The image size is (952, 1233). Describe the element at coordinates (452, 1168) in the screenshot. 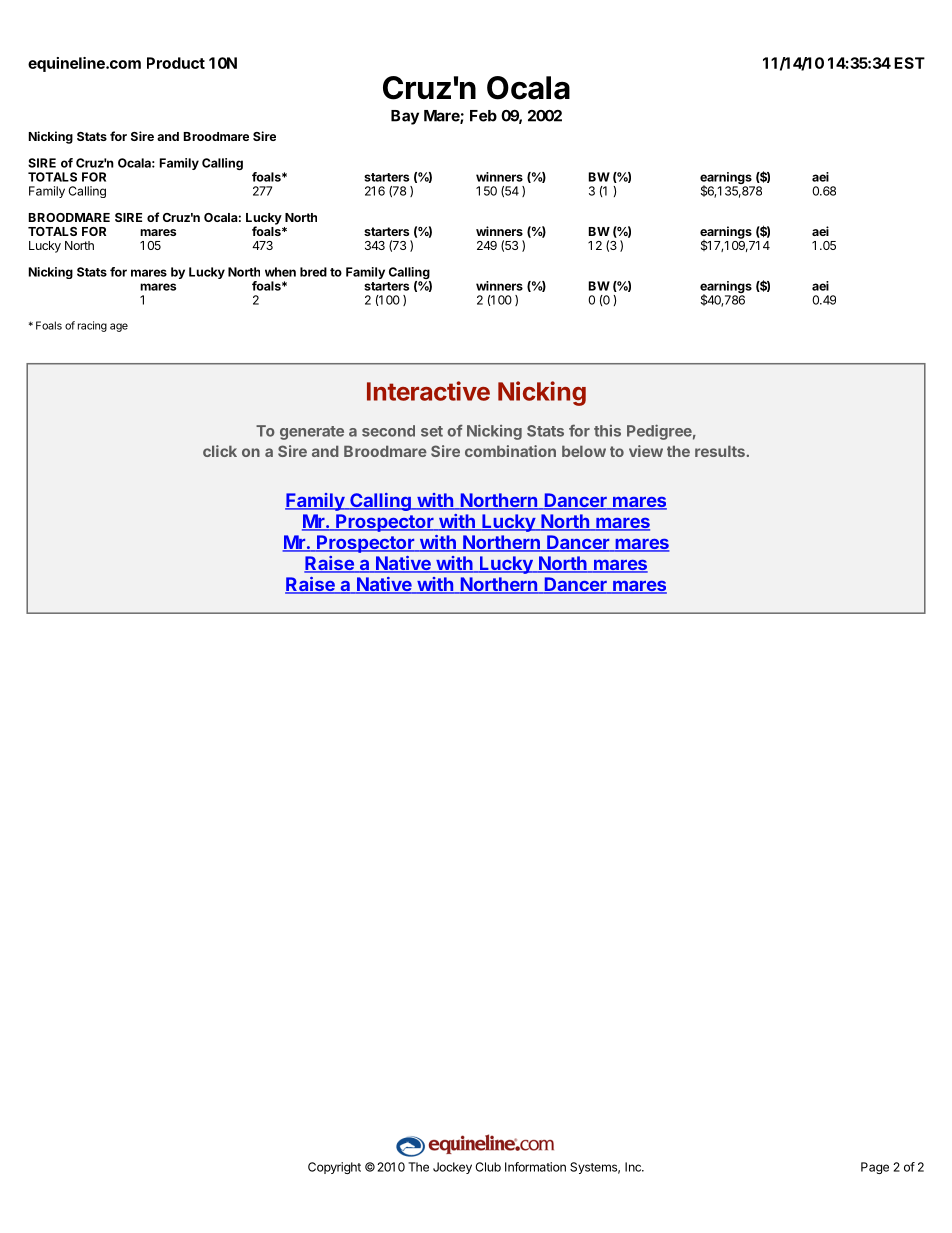

I see `Jockey` at that location.
